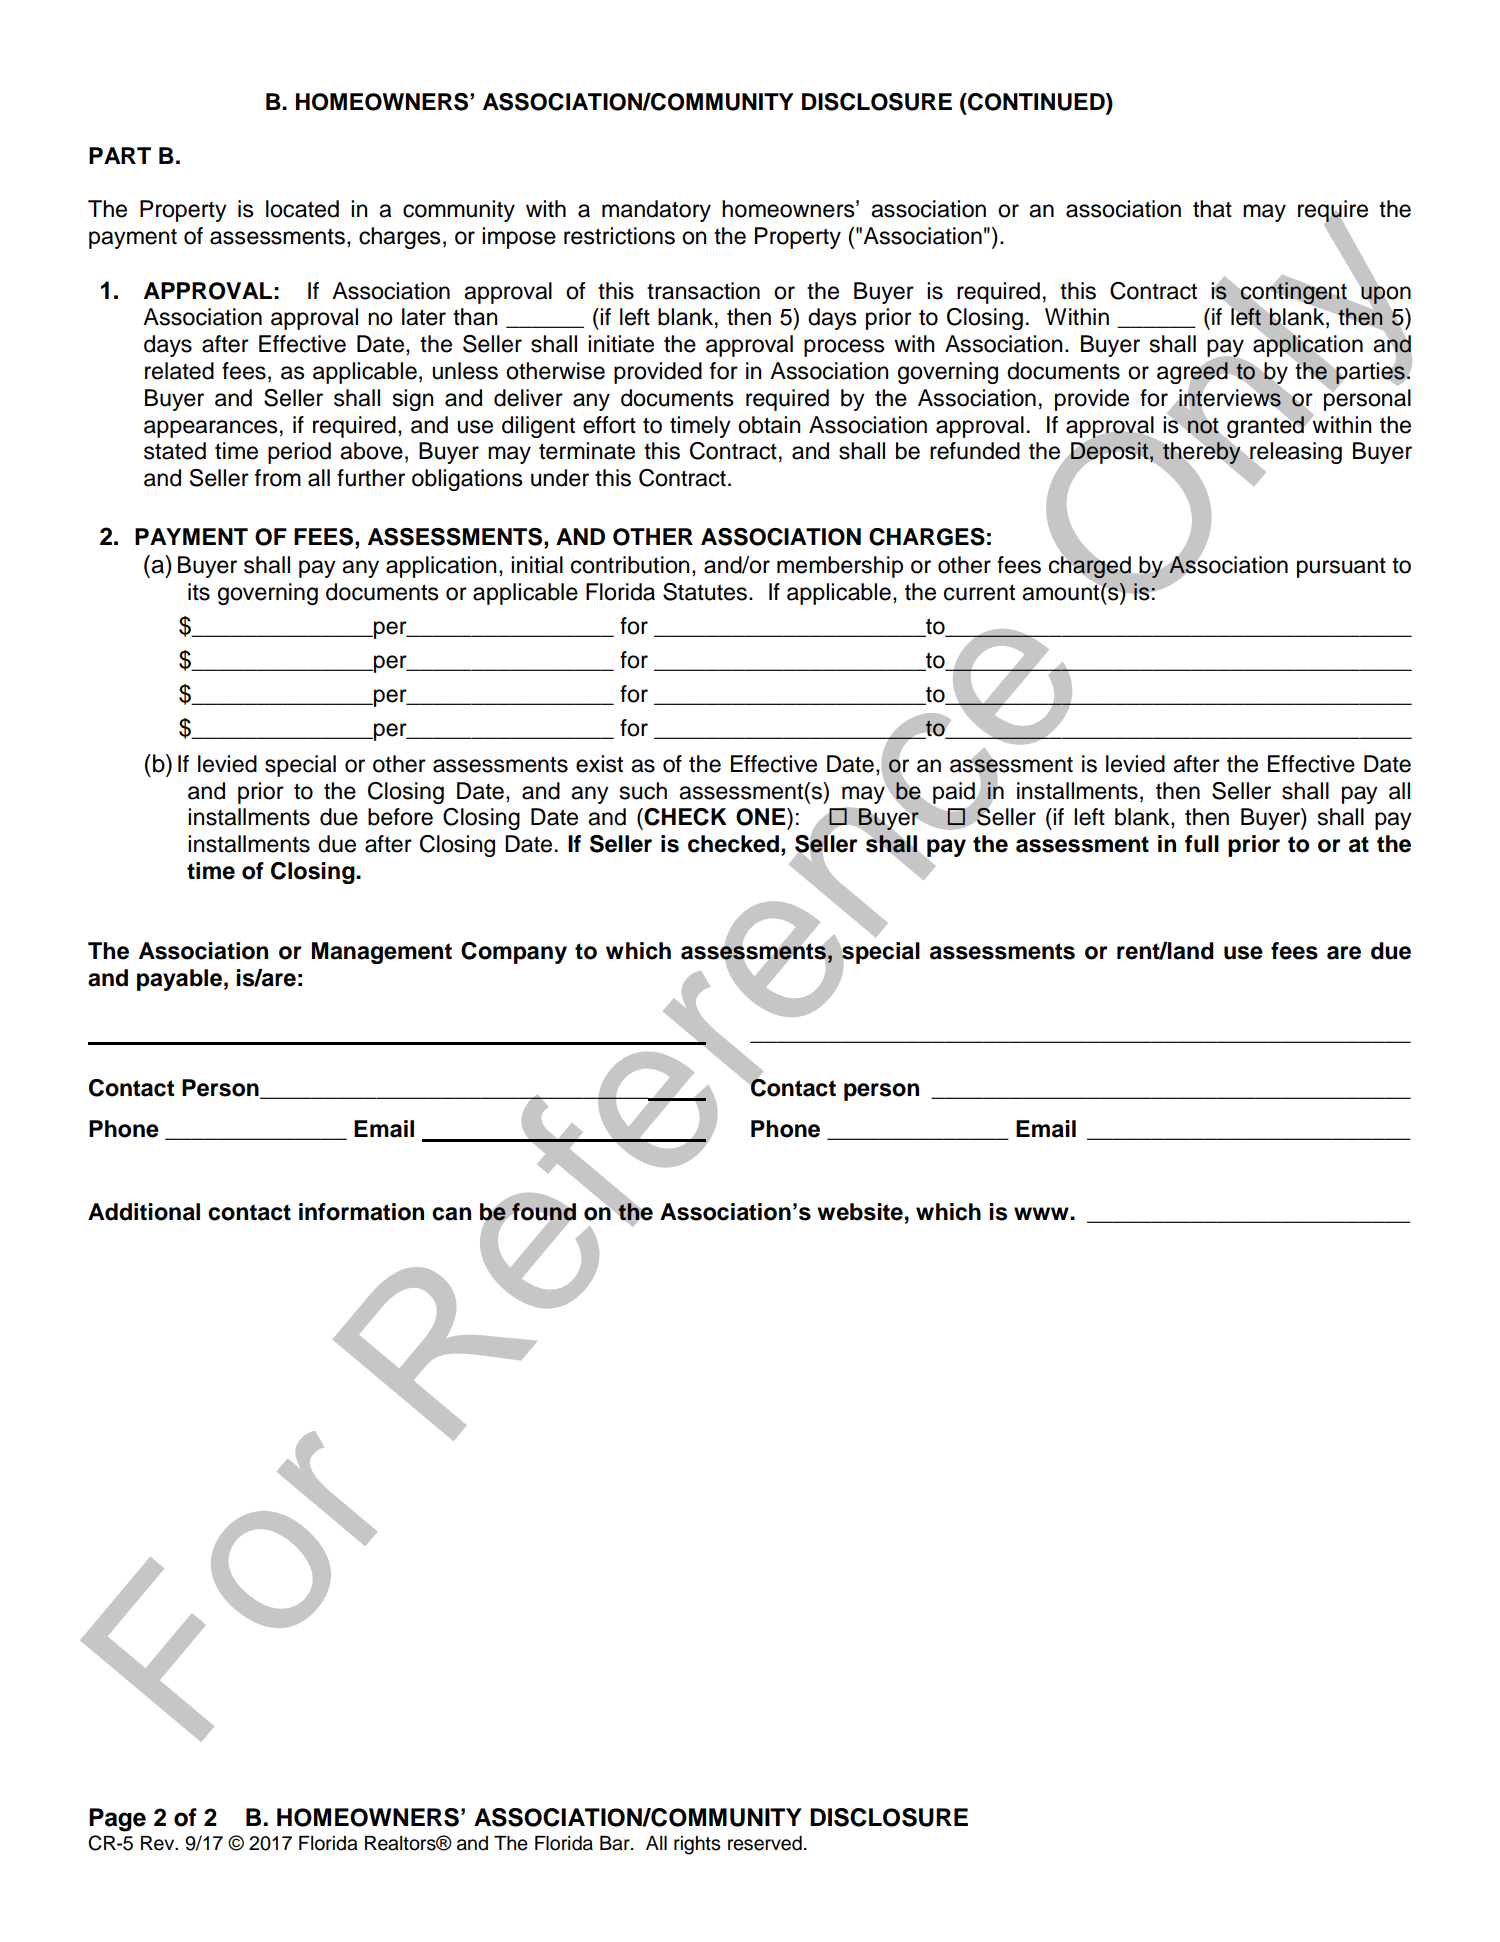  Describe the element at coordinates (643, 791) in the document. I see `such` at that location.
